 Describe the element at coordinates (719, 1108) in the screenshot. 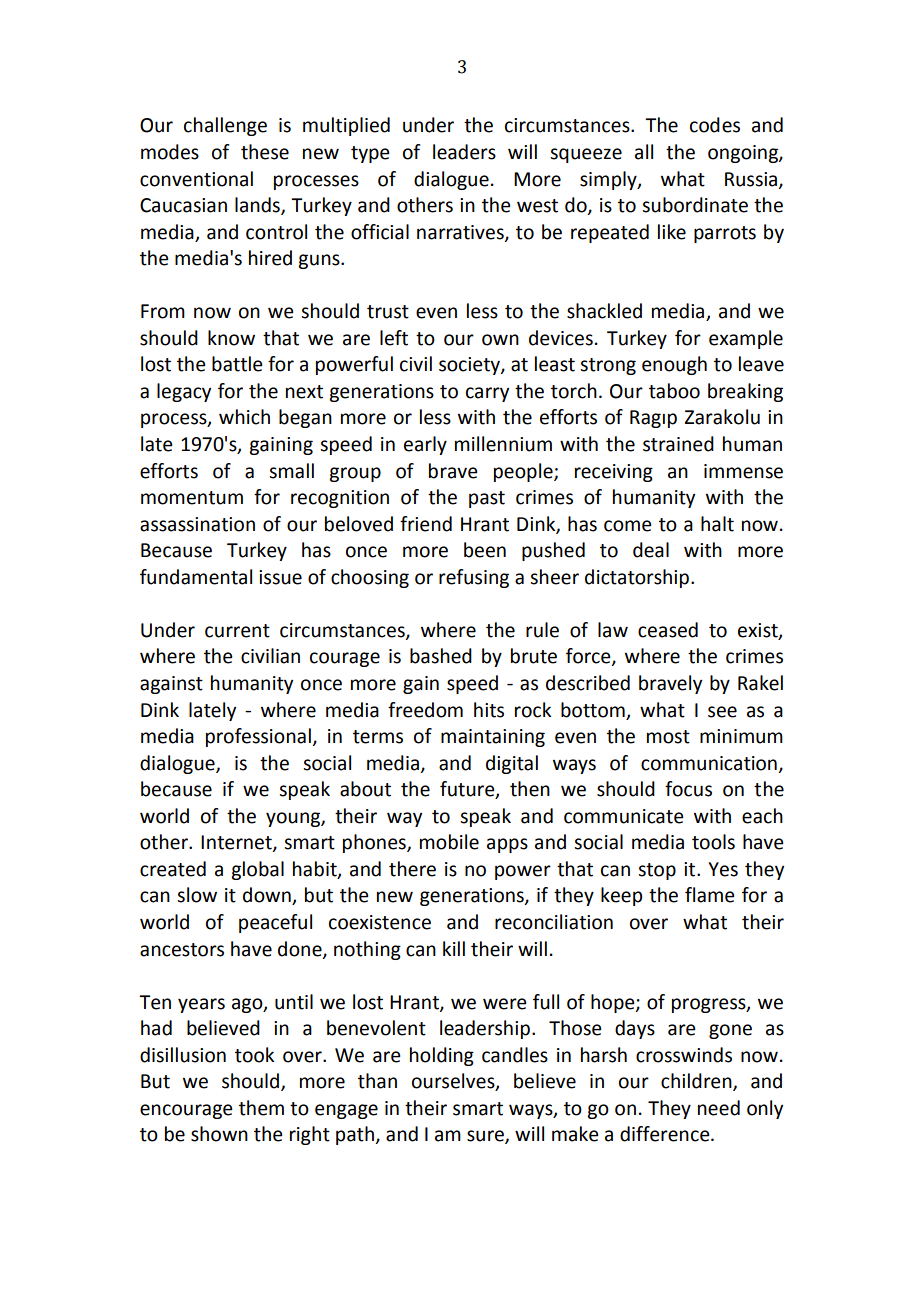

I see `need` at that location.
